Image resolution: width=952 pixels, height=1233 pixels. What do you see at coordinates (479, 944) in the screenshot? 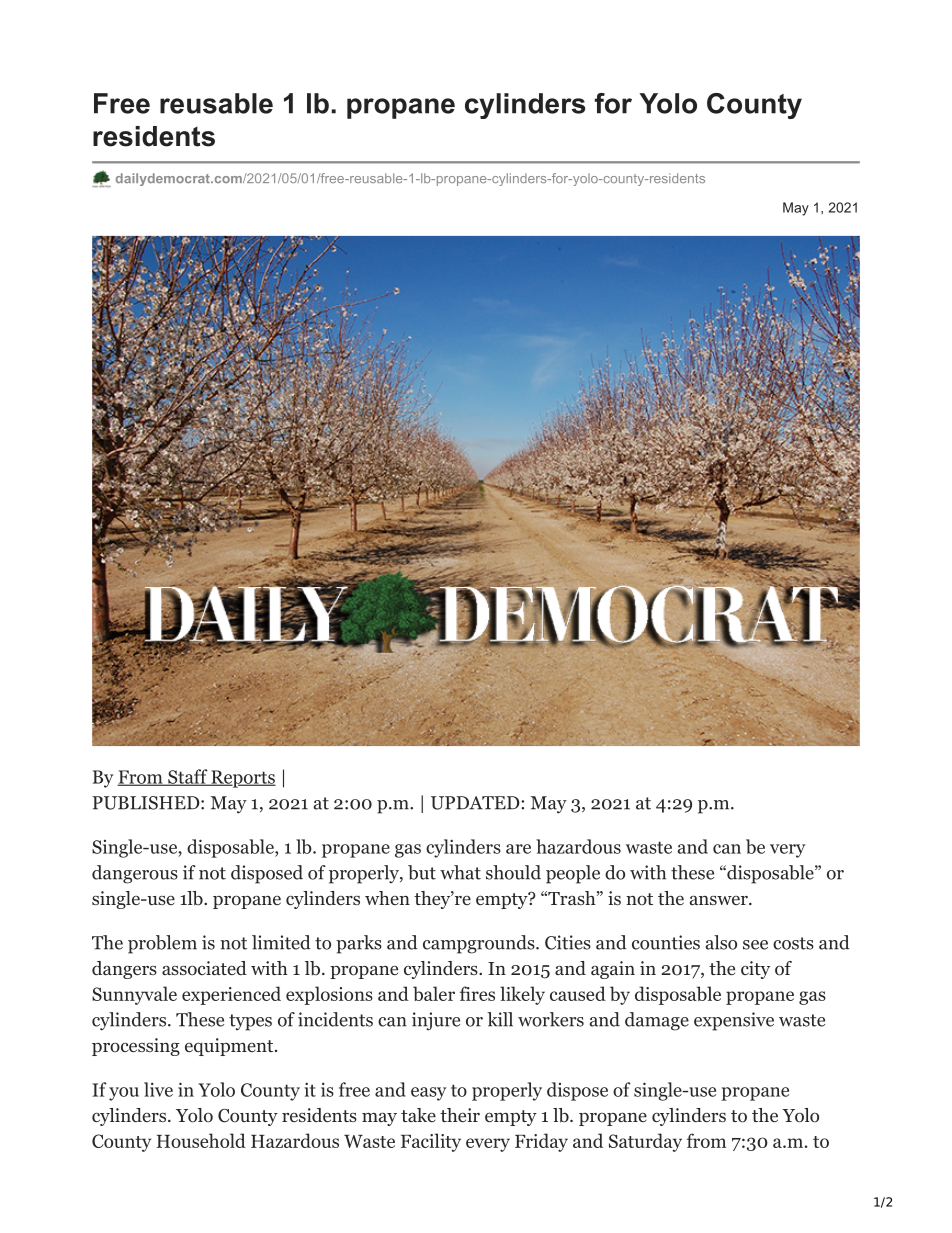
I see `campgrounds` at bounding box center [479, 944].
